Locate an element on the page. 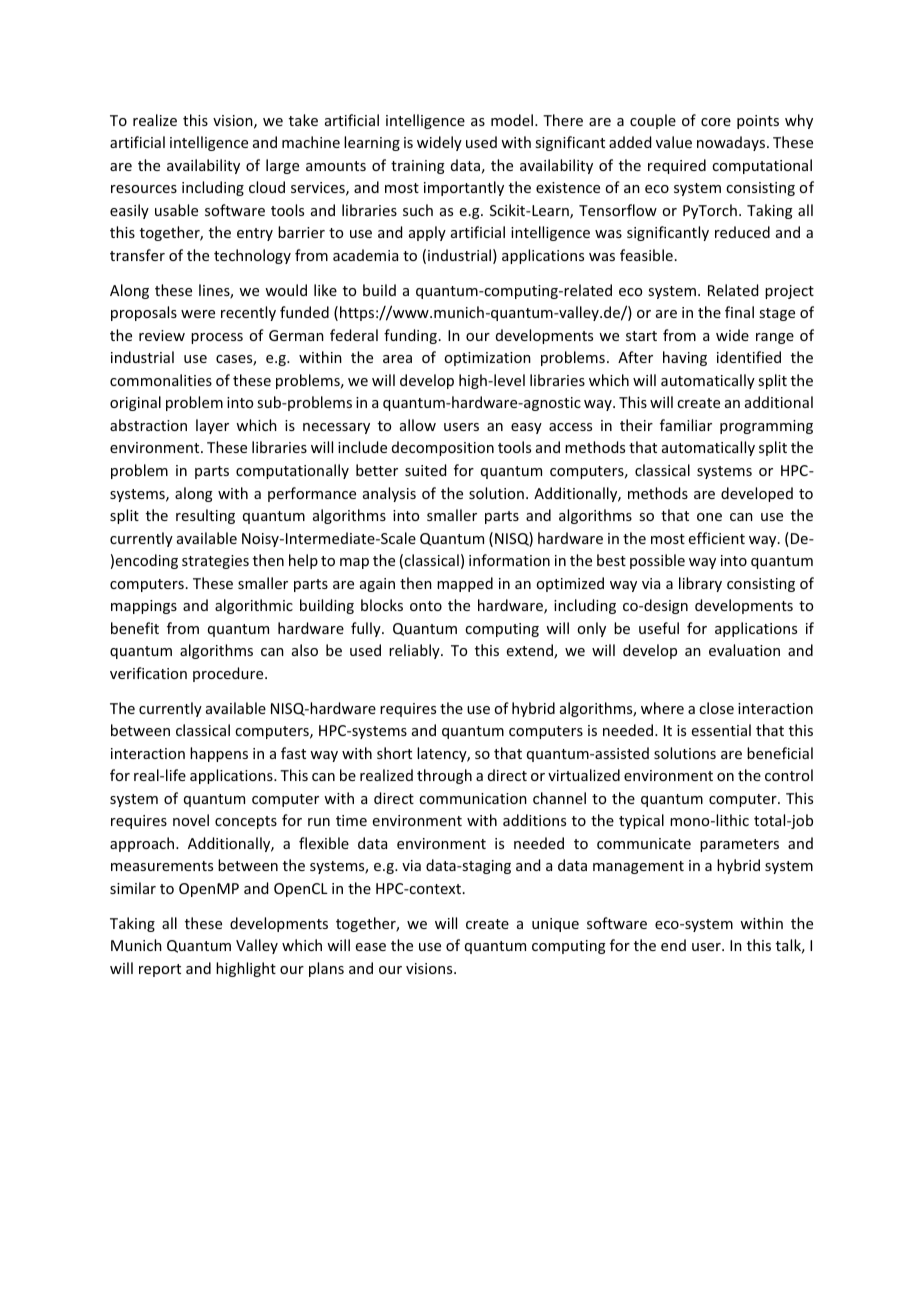 The image size is (924, 1308). strategies is located at coordinates (215, 562).
